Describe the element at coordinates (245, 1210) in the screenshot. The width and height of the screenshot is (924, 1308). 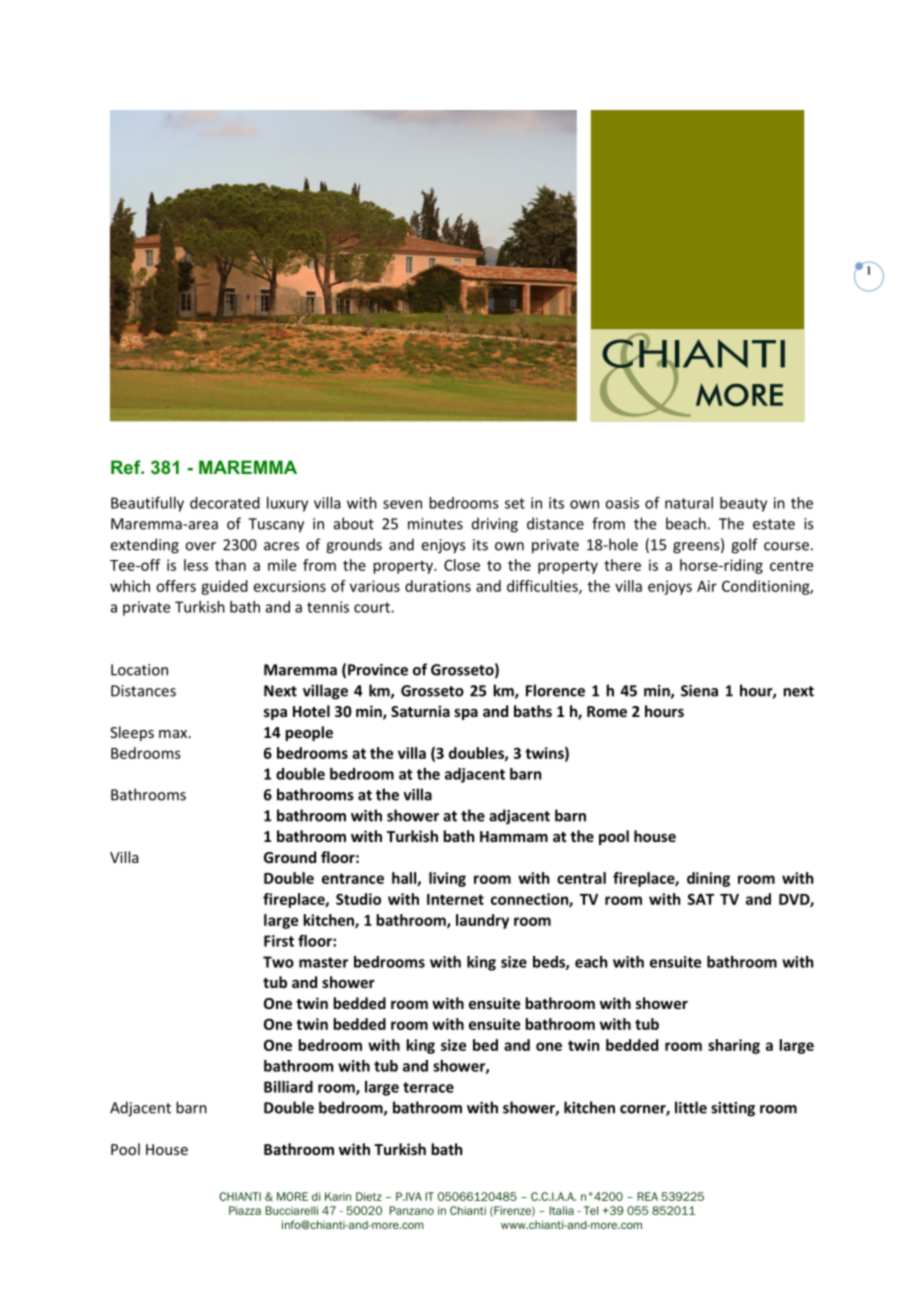
I see `Piazza` at that location.
